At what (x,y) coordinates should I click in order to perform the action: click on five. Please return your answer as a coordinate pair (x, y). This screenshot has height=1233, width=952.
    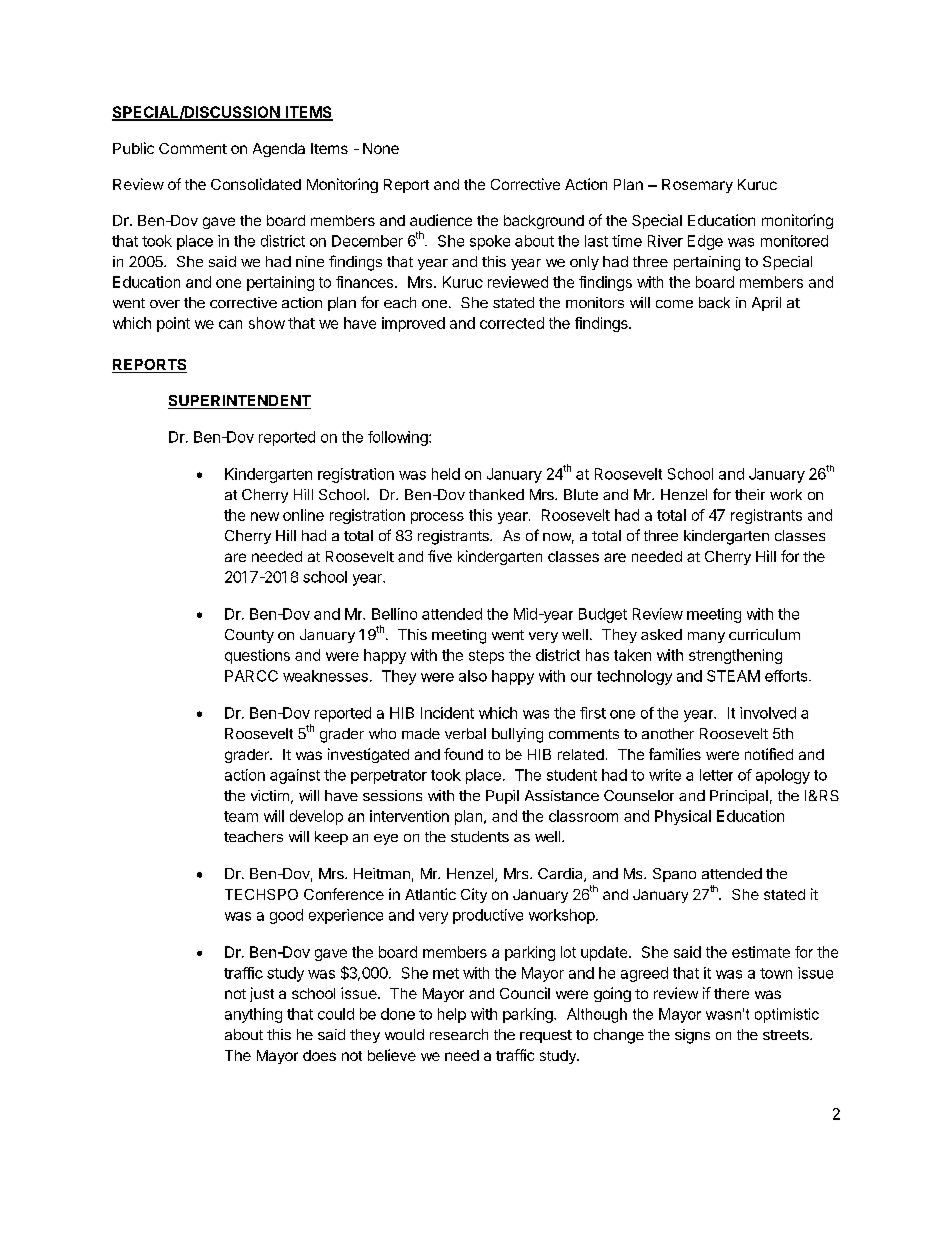
    Looking at the image, I should click on (440, 556).
